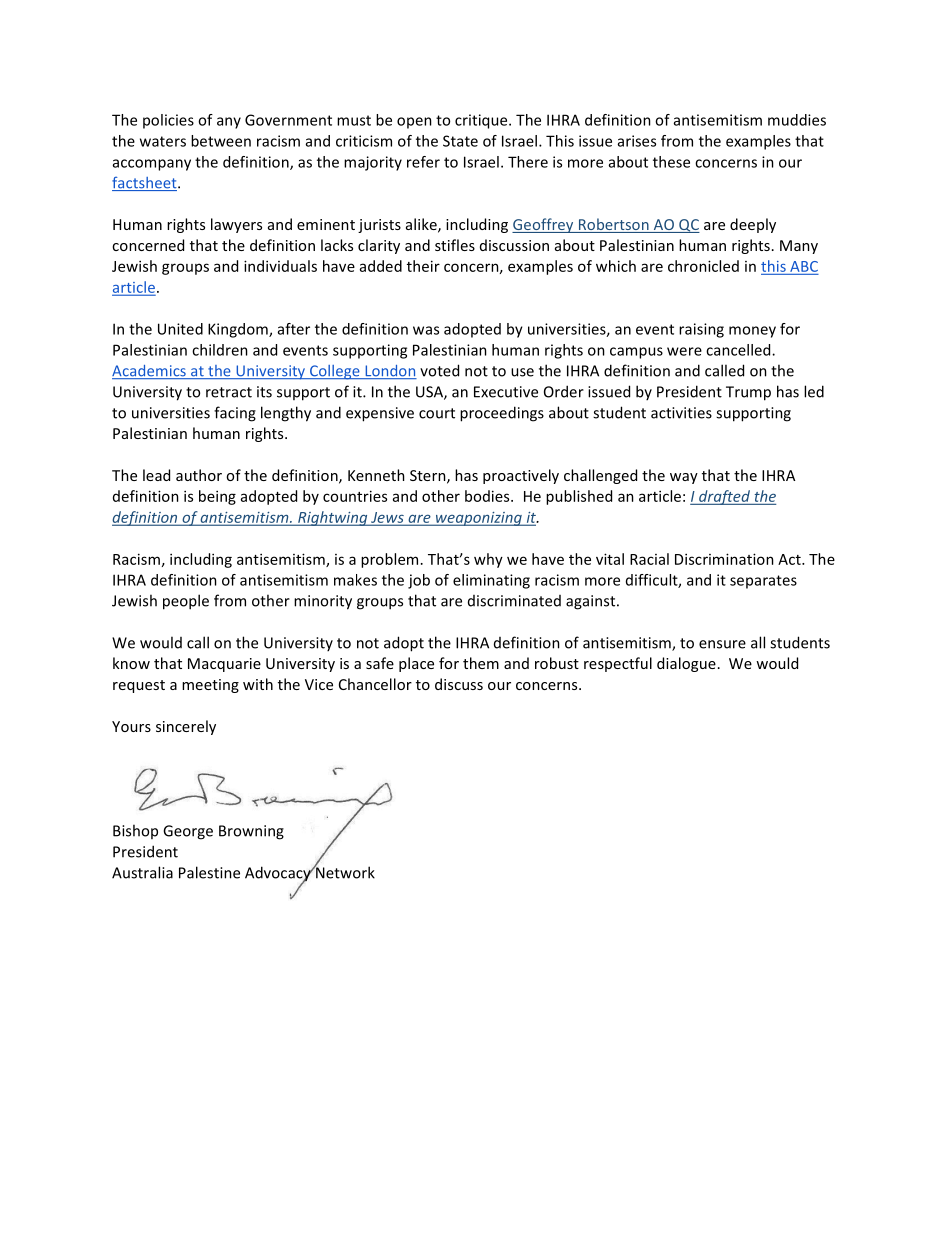 This document has height=1233, width=952. Describe the element at coordinates (671, 162) in the document. I see `these` at that location.
